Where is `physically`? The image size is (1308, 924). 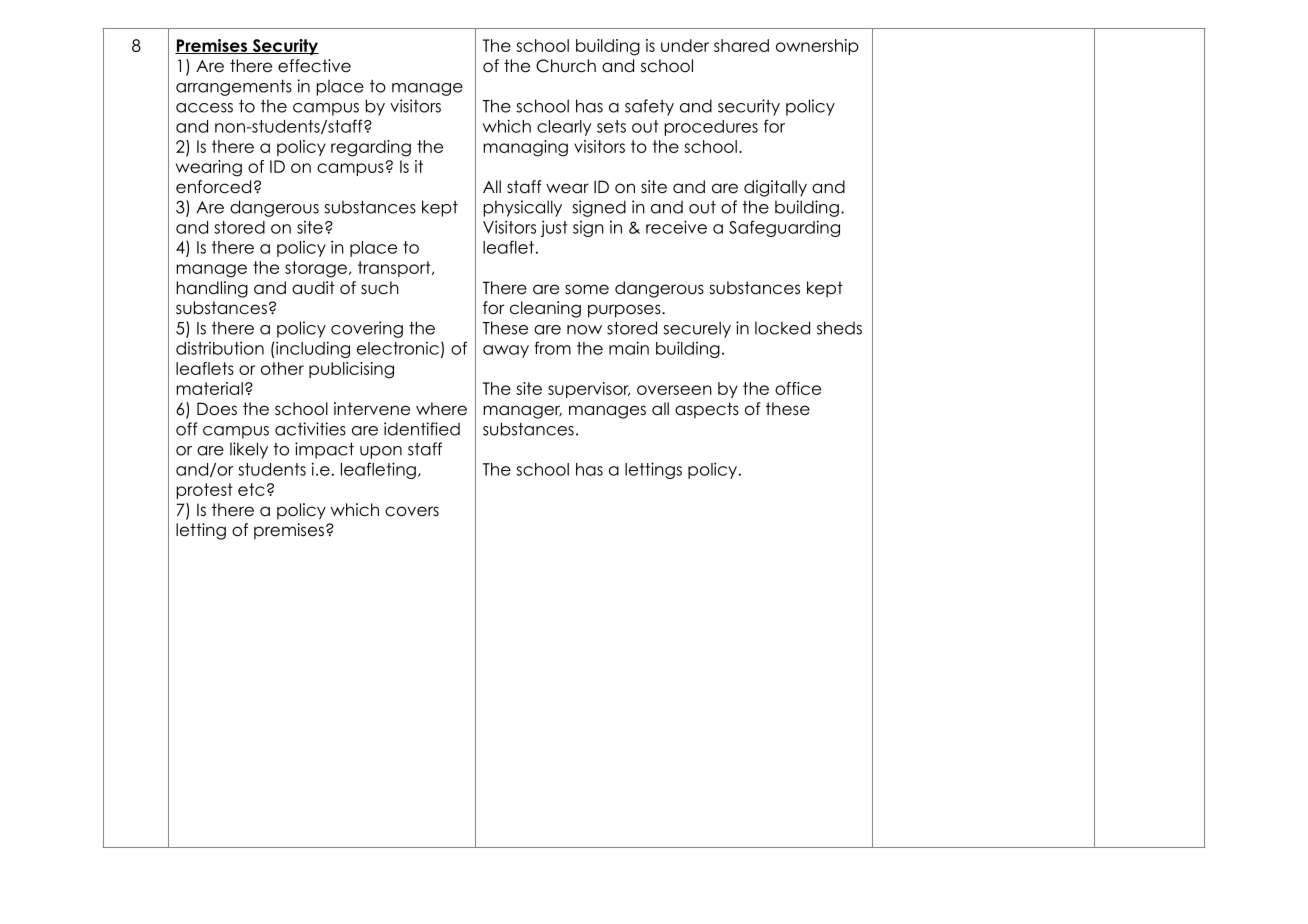 physically is located at coordinates (523, 208).
